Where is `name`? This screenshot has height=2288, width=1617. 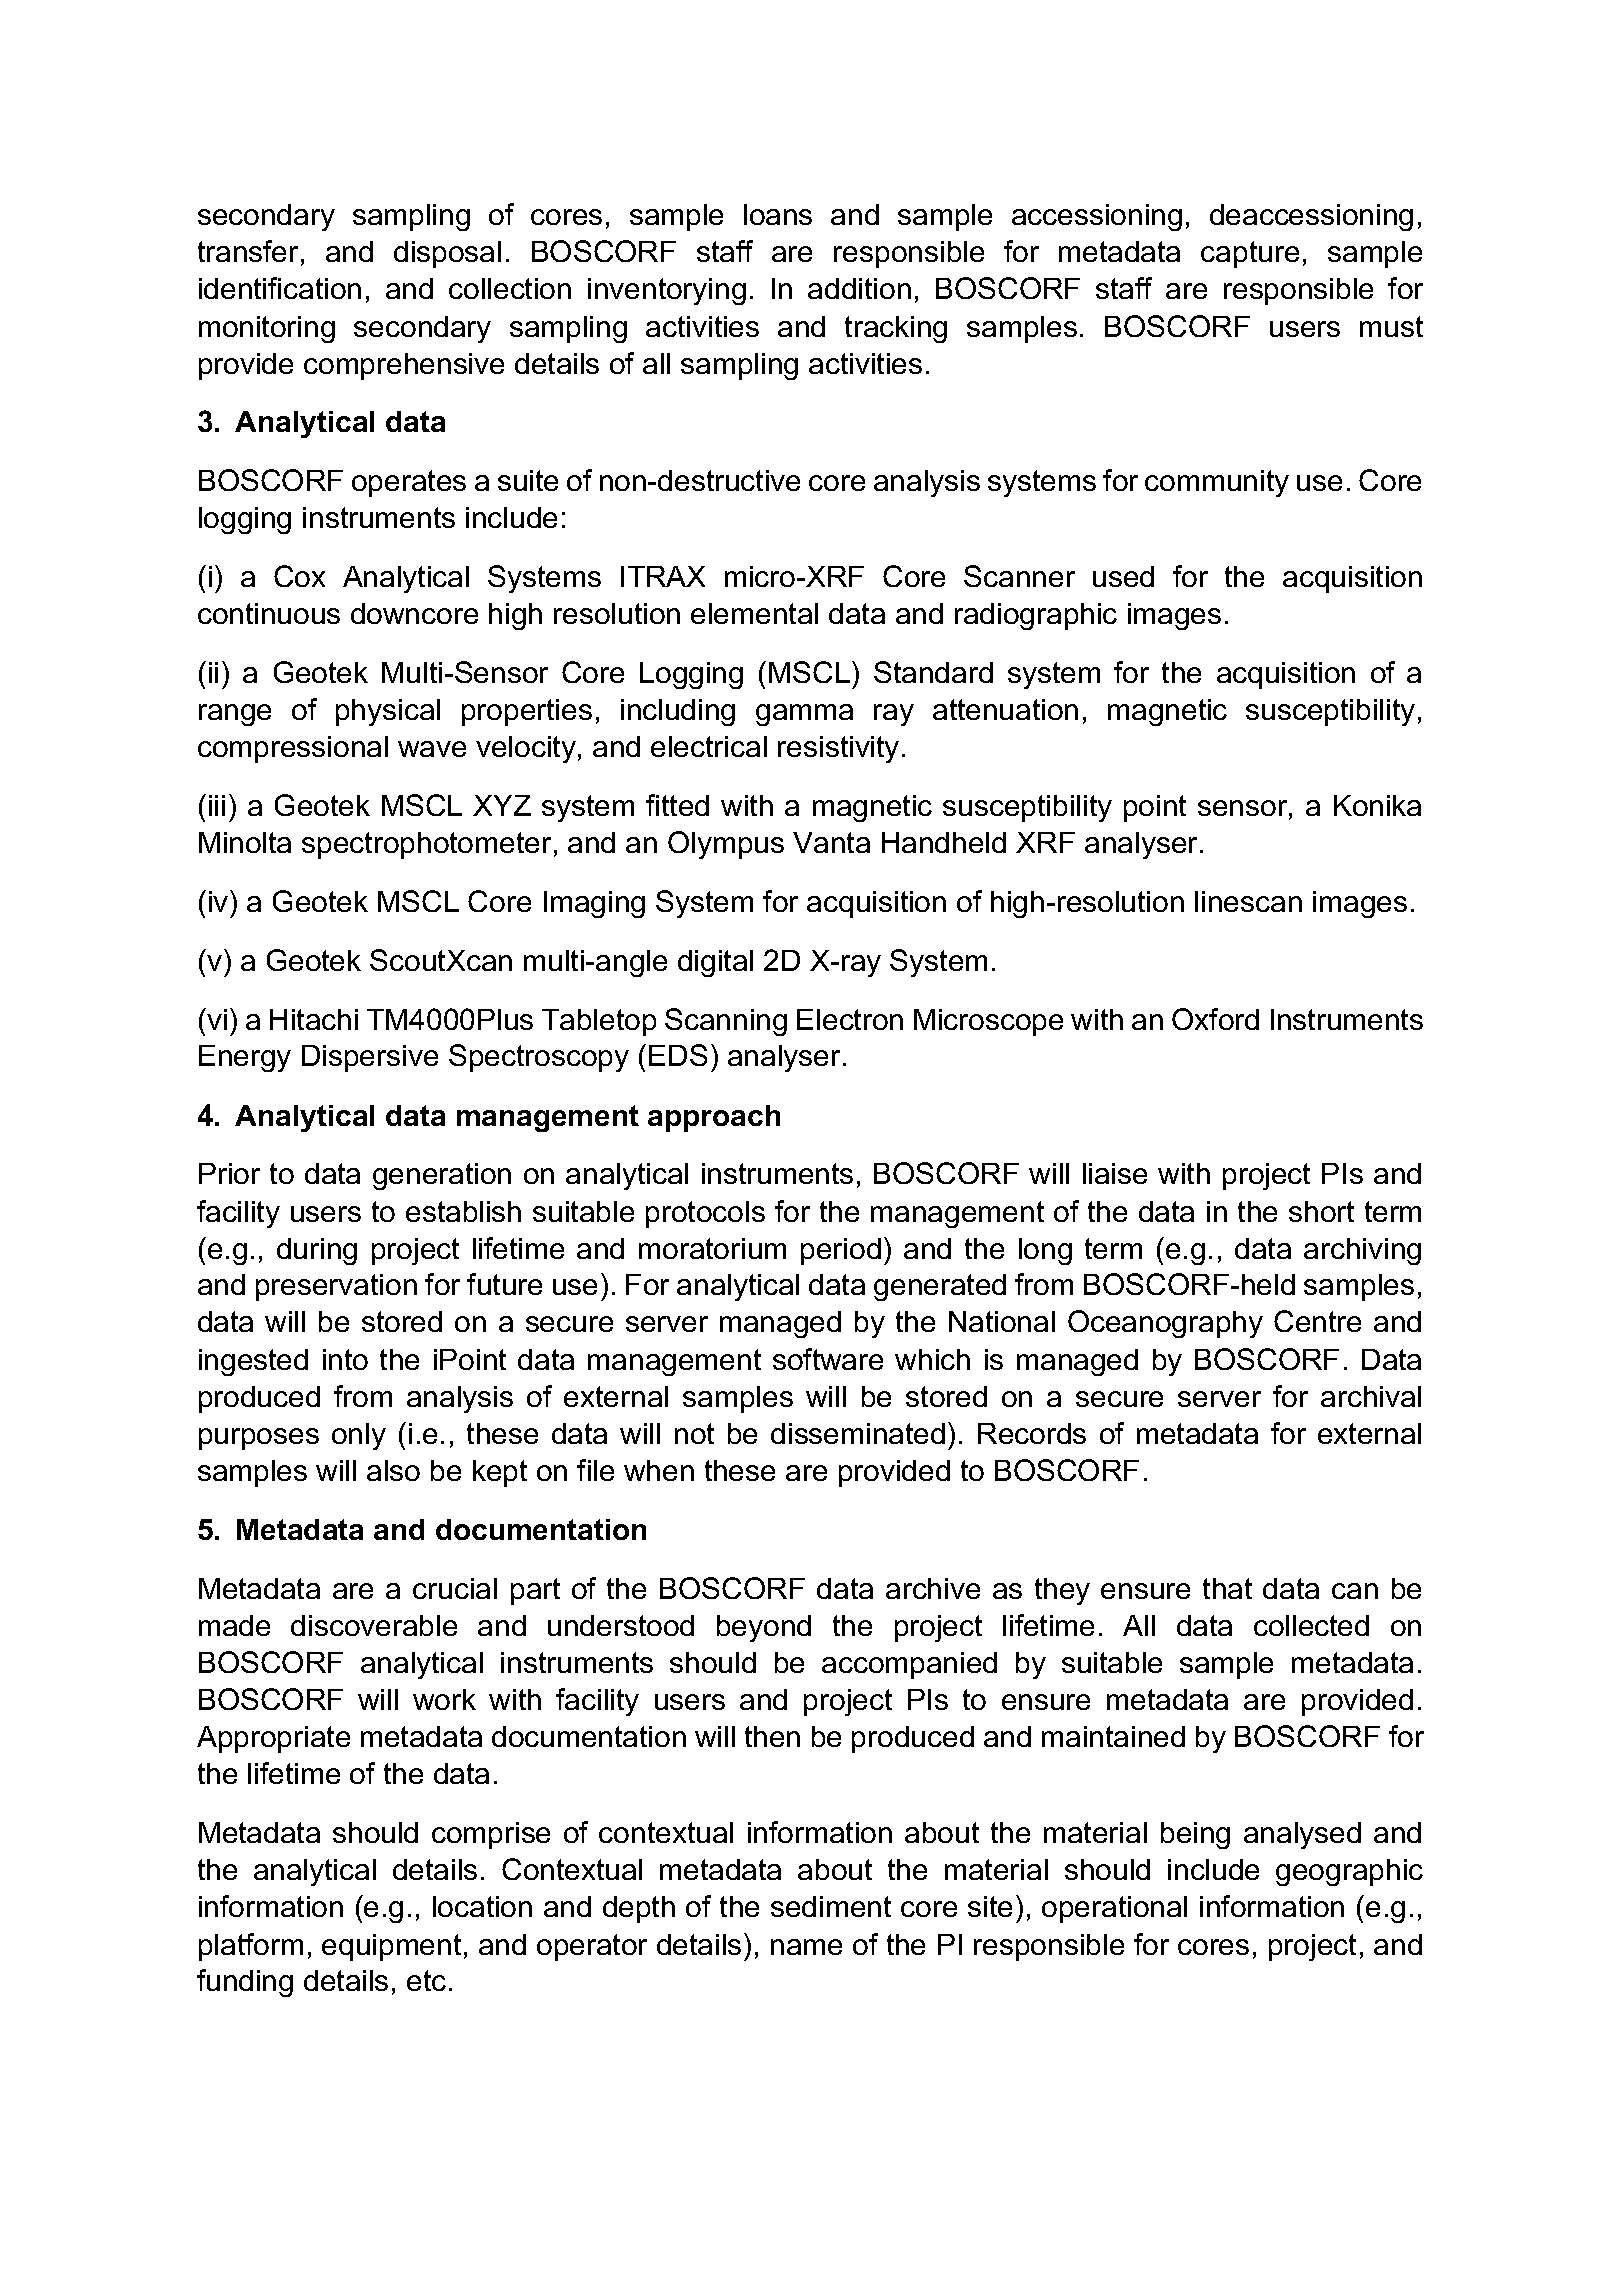 name is located at coordinates (806, 1947).
